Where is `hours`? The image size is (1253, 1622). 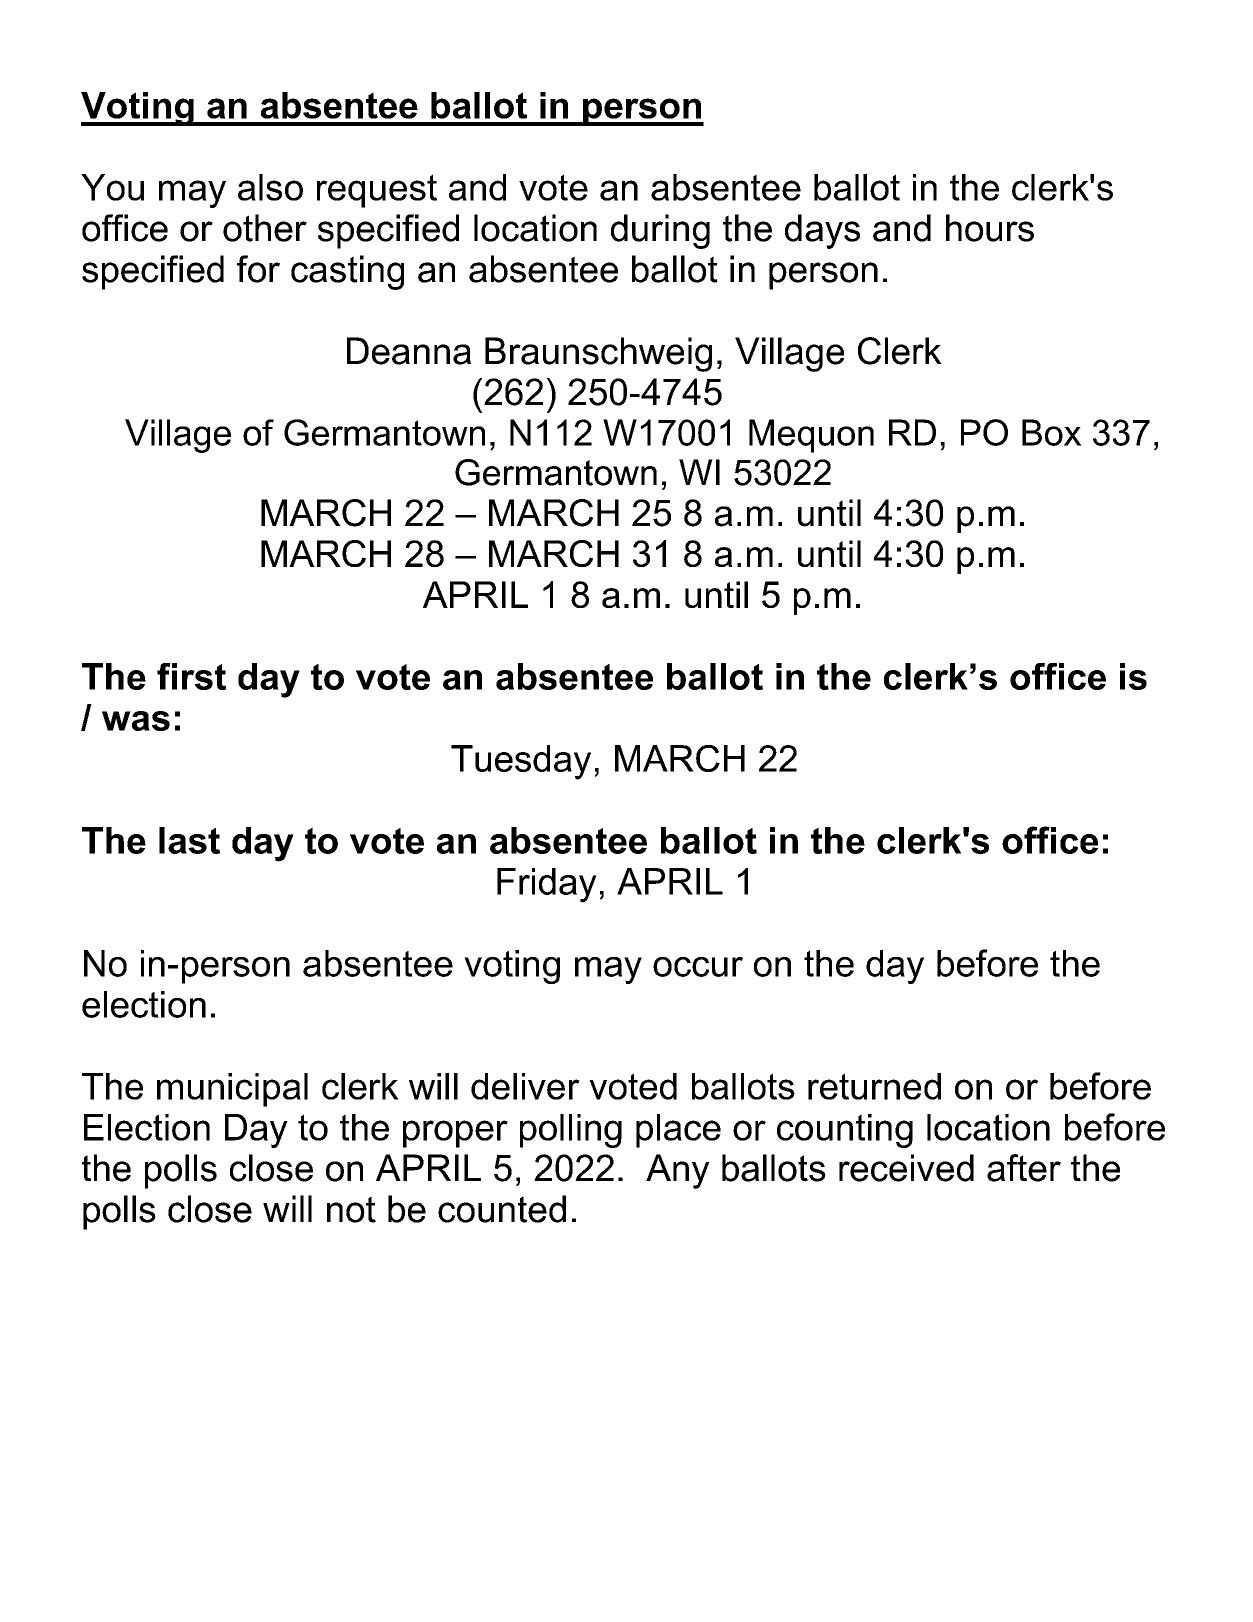 hours is located at coordinates (990, 228).
